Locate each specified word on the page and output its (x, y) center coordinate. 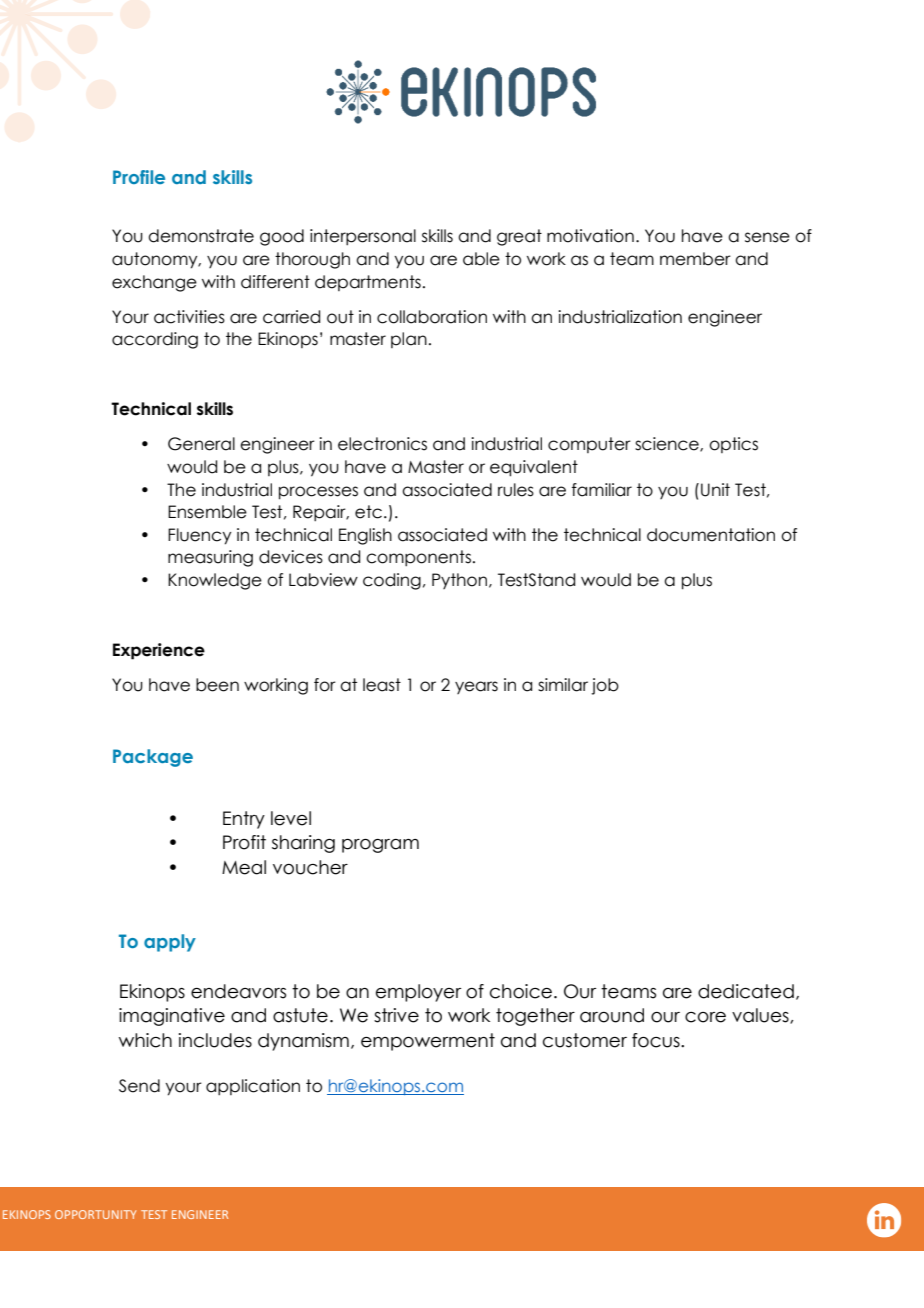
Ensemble (207, 512)
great (519, 237)
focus (657, 1040)
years (476, 687)
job (605, 686)
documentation (711, 535)
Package (153, 758)
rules (516, 490)
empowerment (428, 1042)
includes (215, 1040)
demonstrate (201, 236)
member (695, 259)
